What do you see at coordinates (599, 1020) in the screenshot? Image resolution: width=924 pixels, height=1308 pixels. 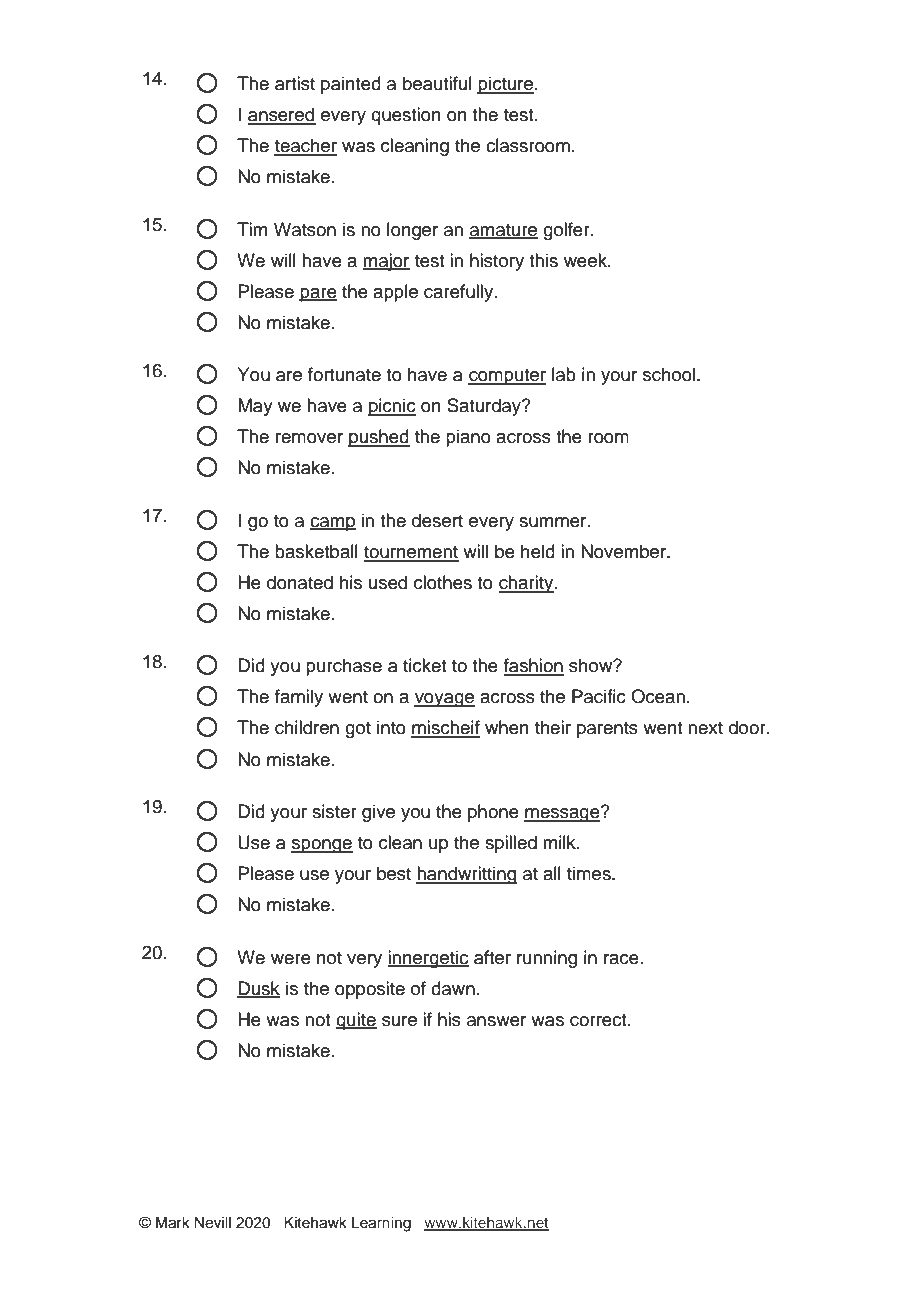 I see `correct` at bounding box center [599, 1020].
